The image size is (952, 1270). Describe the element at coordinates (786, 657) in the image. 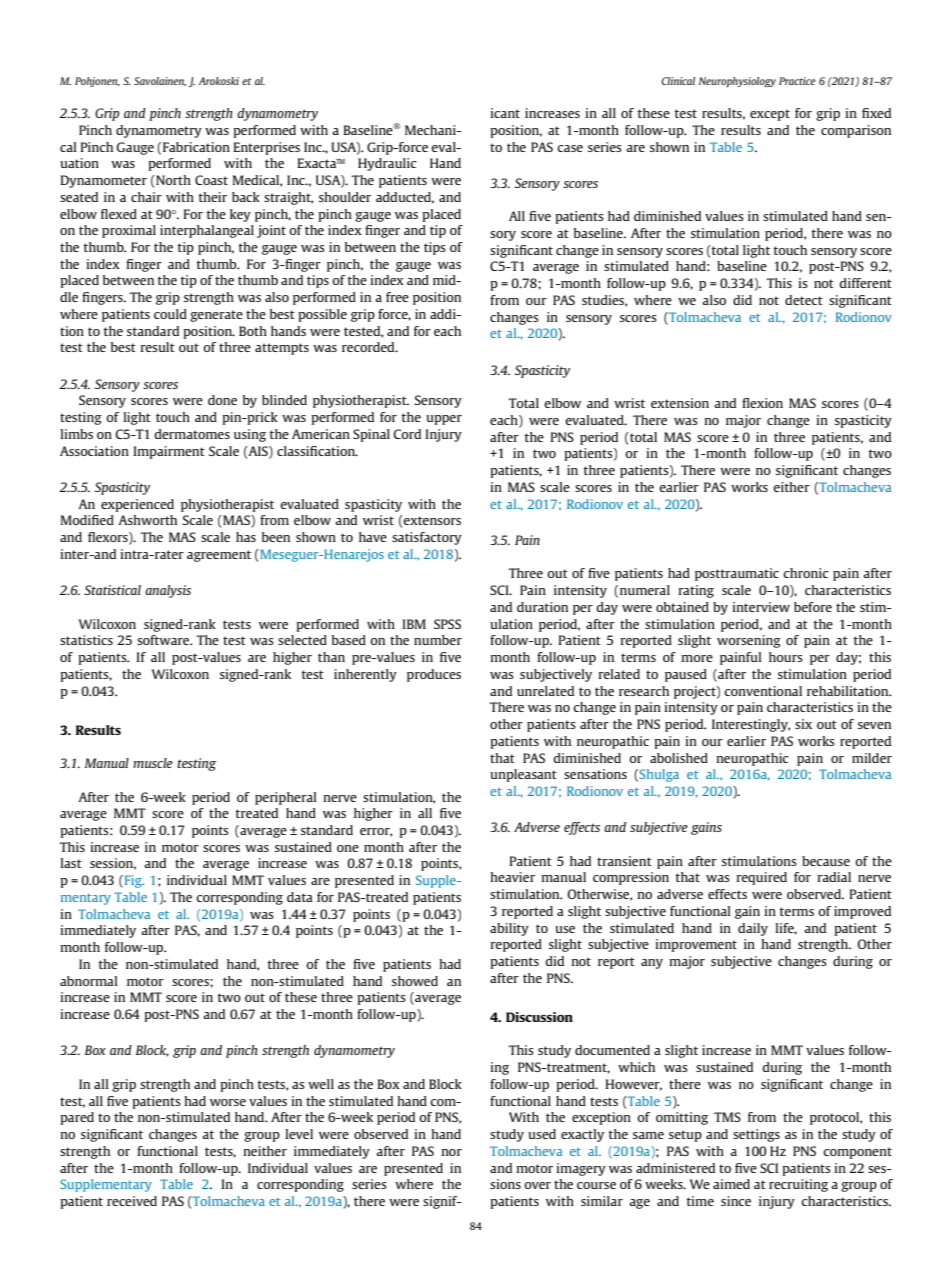

I see `hours` at that location.
